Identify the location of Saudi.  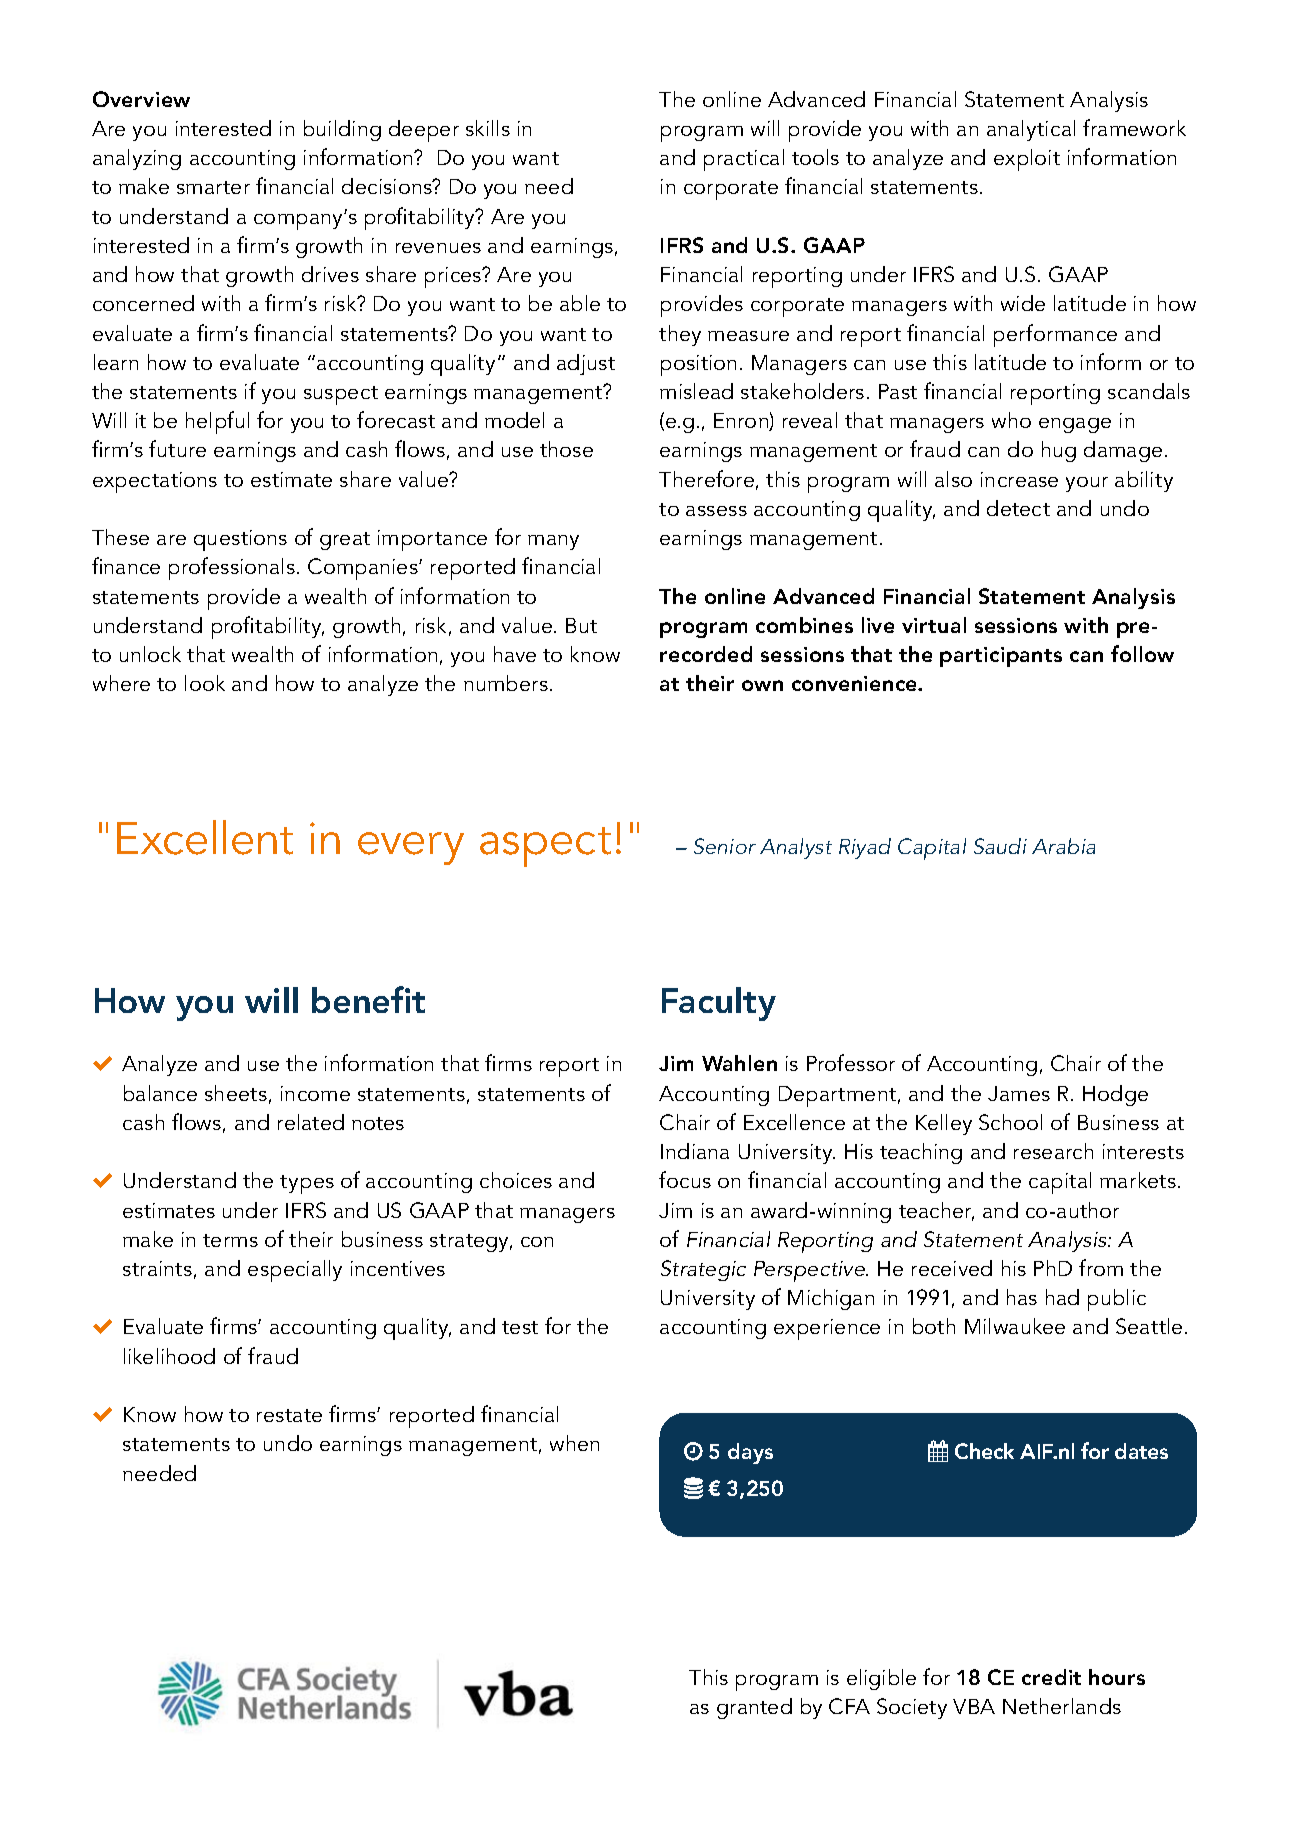
(1000, 846).
